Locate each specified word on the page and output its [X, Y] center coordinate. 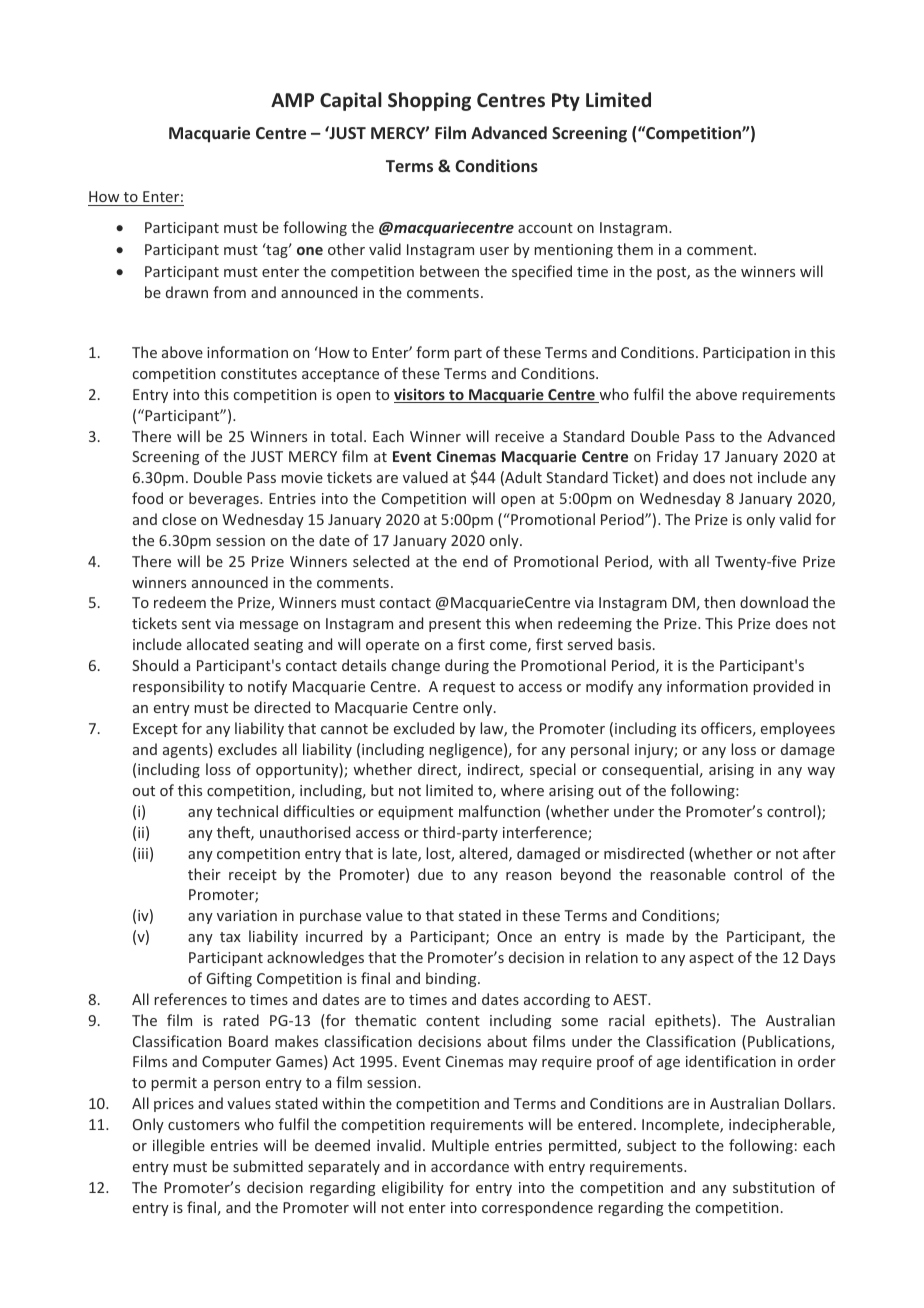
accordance [470, 1166]
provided [783, 687]
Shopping [429, 101]
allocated [218, 644]
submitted [268, 1166]
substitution [773, 1187]
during [467, 666]
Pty [566, 102]
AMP [292, 100]
